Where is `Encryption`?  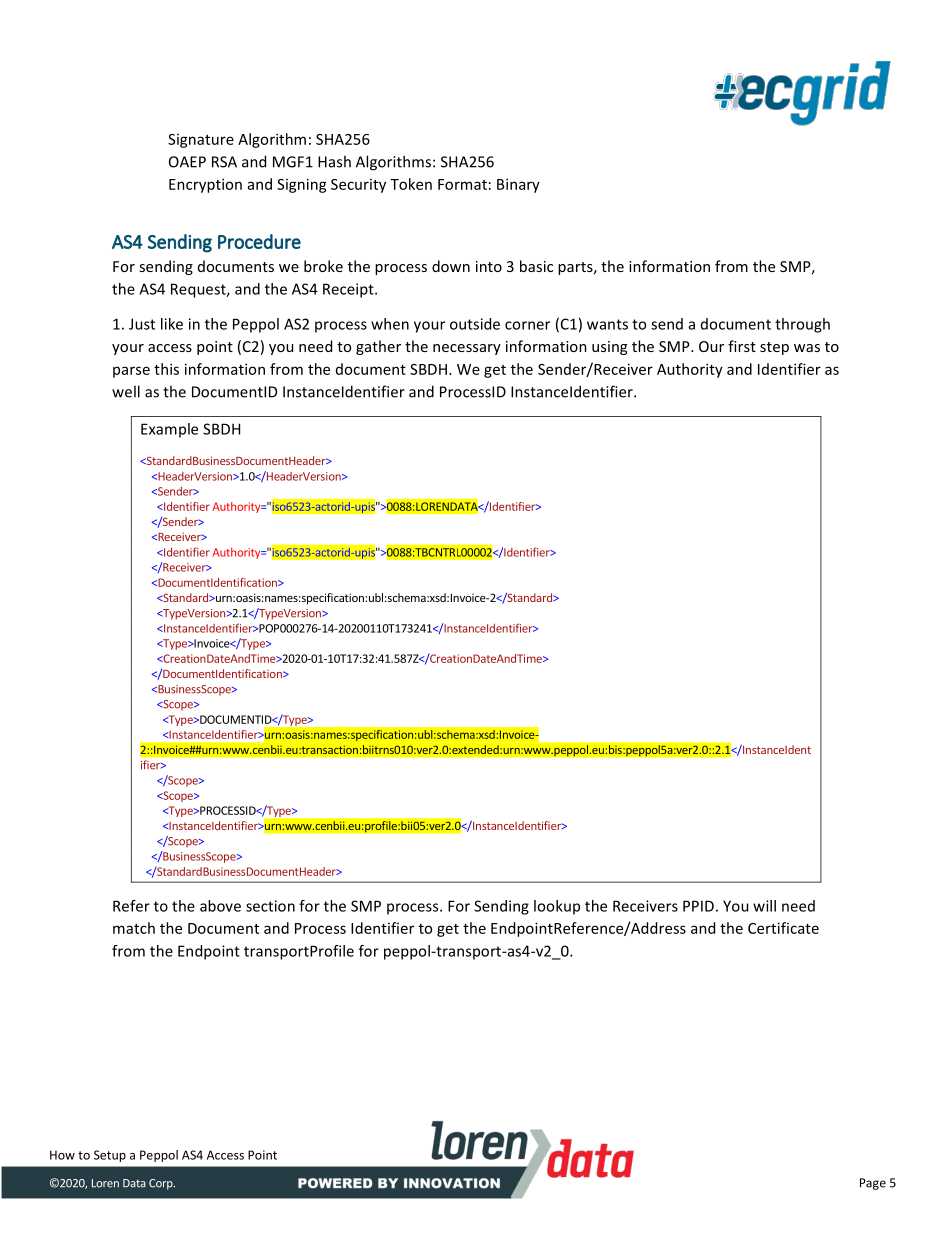 Encryption is located at coordinates (205, 185).
